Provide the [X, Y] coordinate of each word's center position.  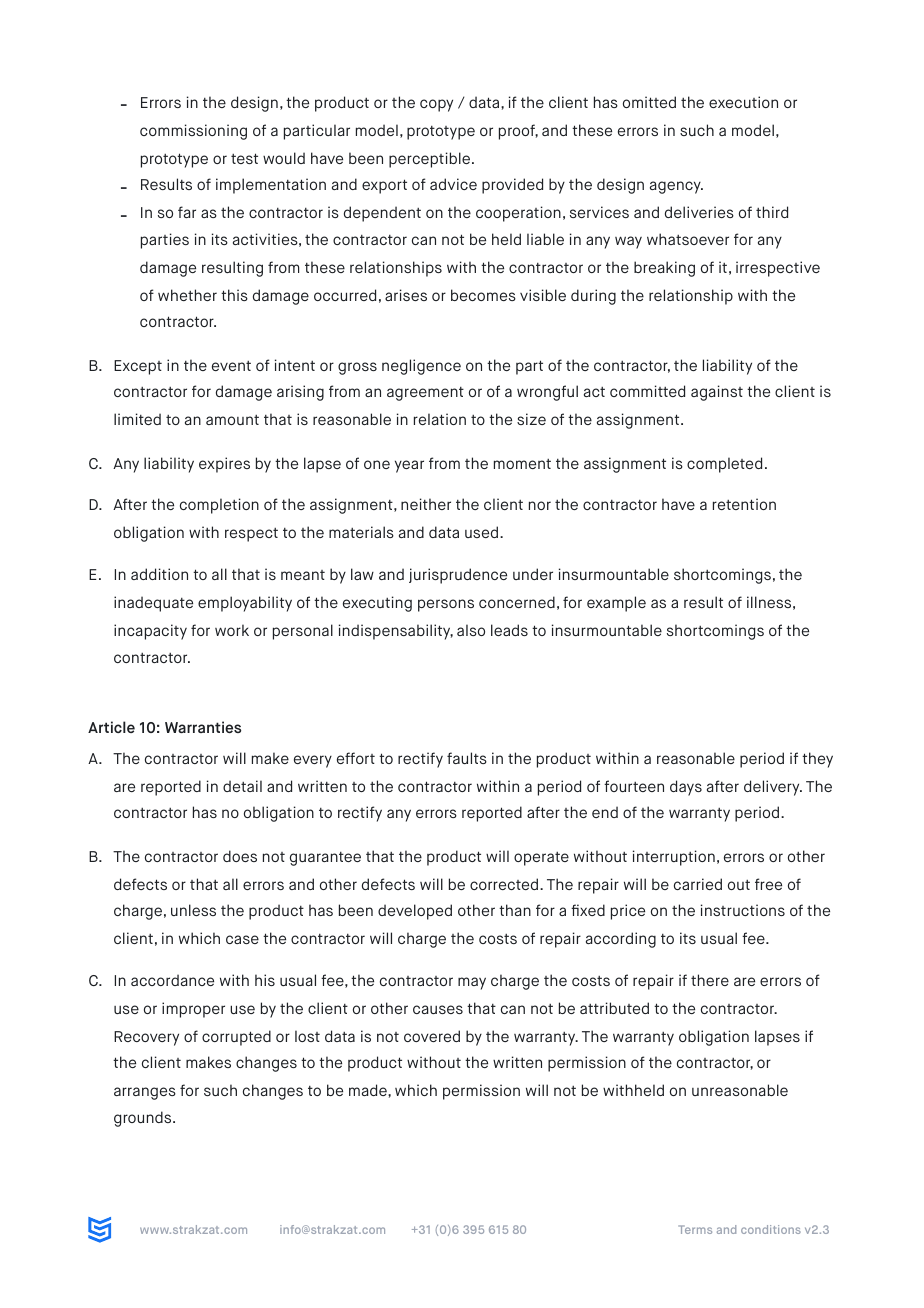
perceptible [431, 160]
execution [743, 102]
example [616, 604]
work [232, 630]
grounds [144, 1119]
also [471, 630]
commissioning [193, 132]
